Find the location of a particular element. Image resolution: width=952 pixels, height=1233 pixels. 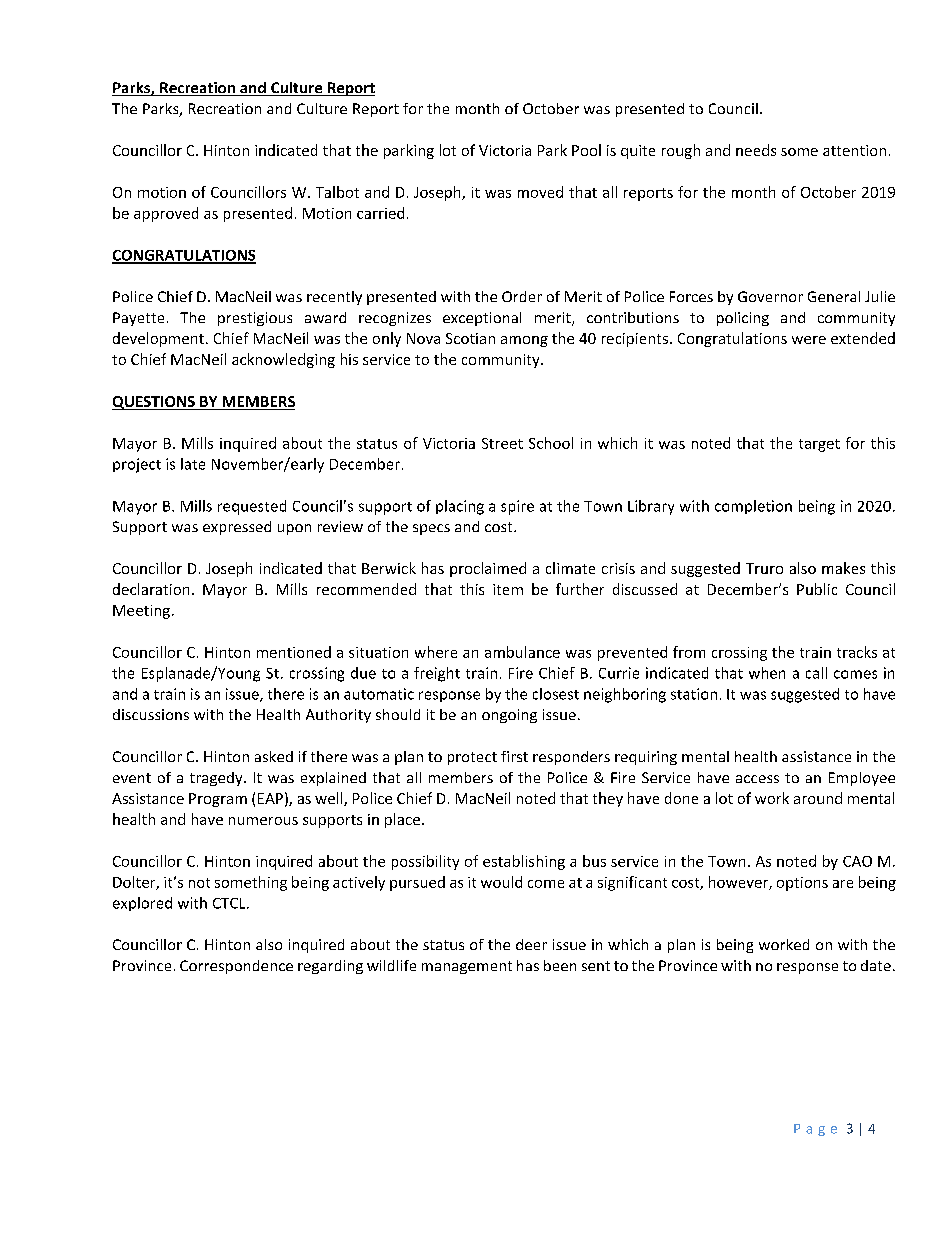

target is located at coordinates (819, 445).
